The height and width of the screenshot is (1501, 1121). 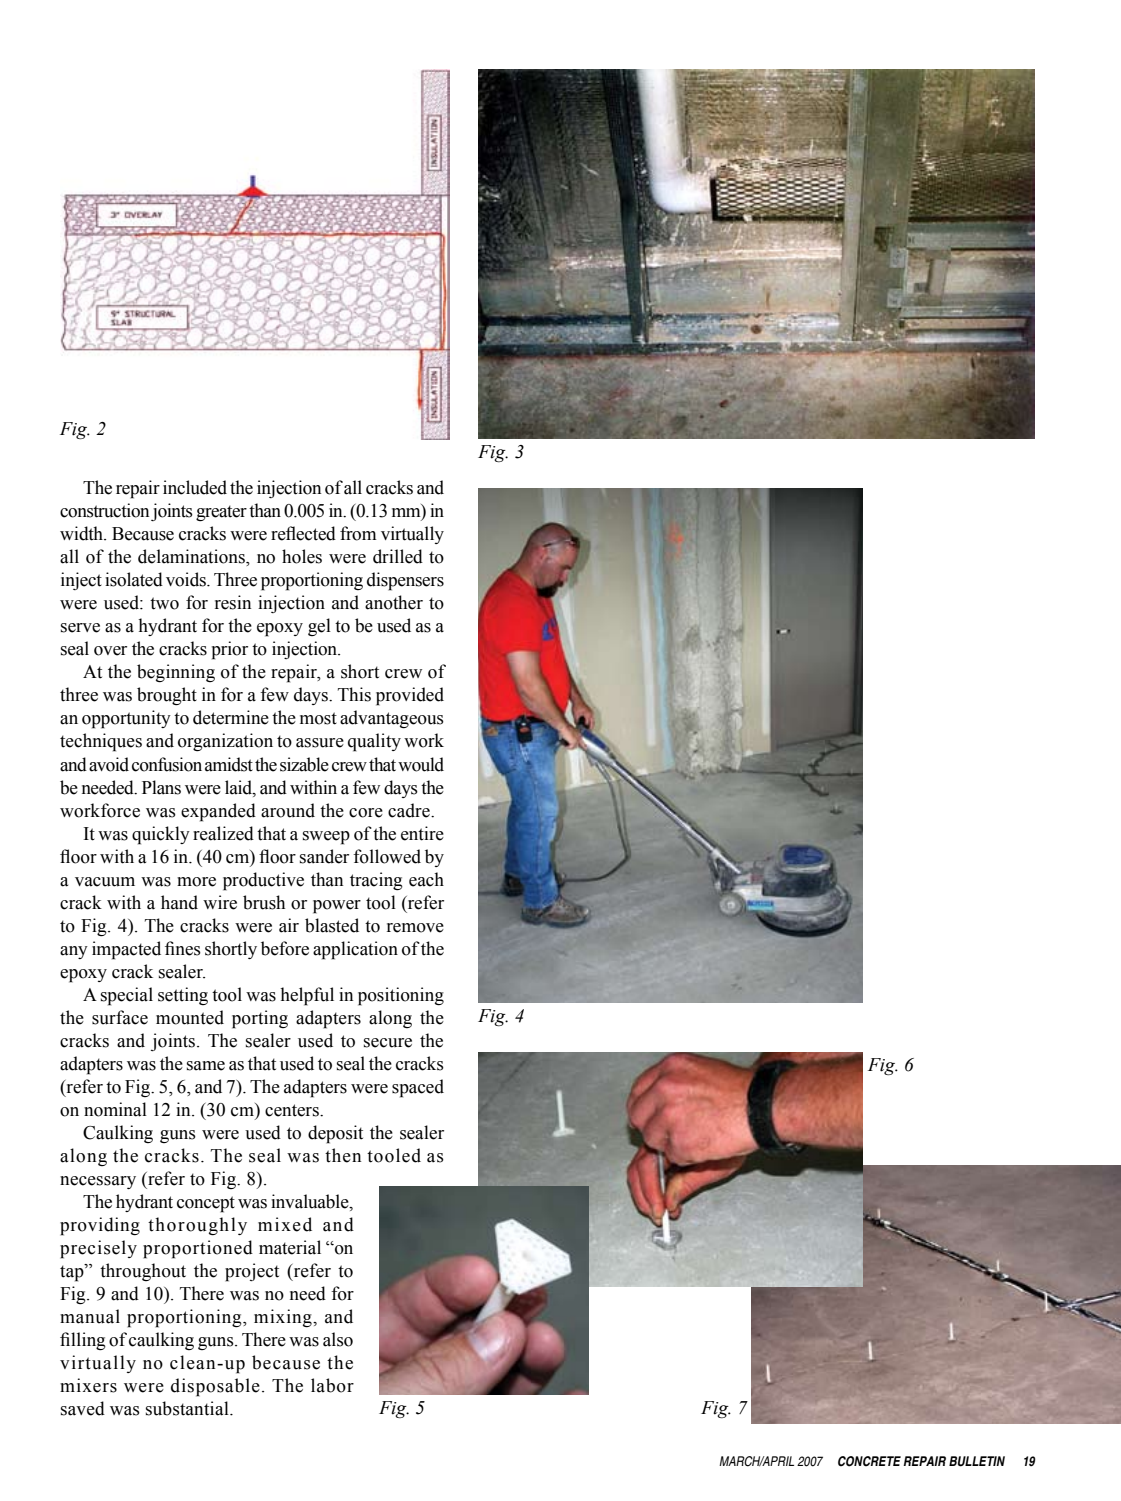 I want to click on greater, so click(x=221, y=513).
